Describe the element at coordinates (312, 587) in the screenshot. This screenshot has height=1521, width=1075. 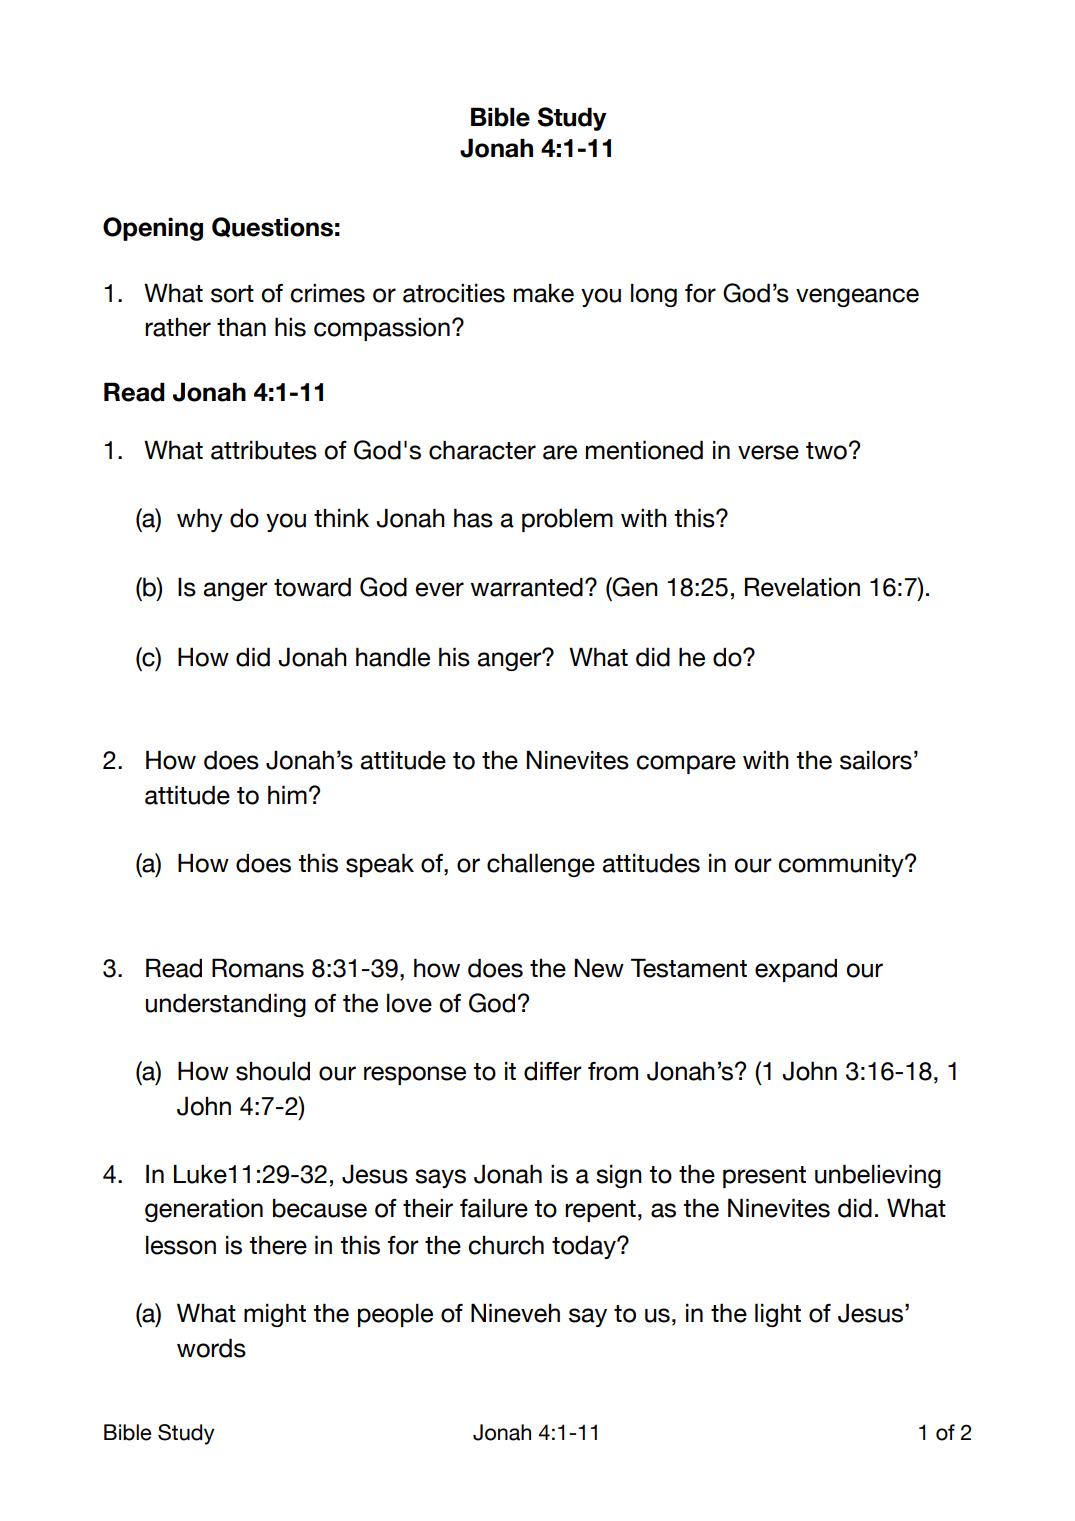
I see `toward` at that location.
